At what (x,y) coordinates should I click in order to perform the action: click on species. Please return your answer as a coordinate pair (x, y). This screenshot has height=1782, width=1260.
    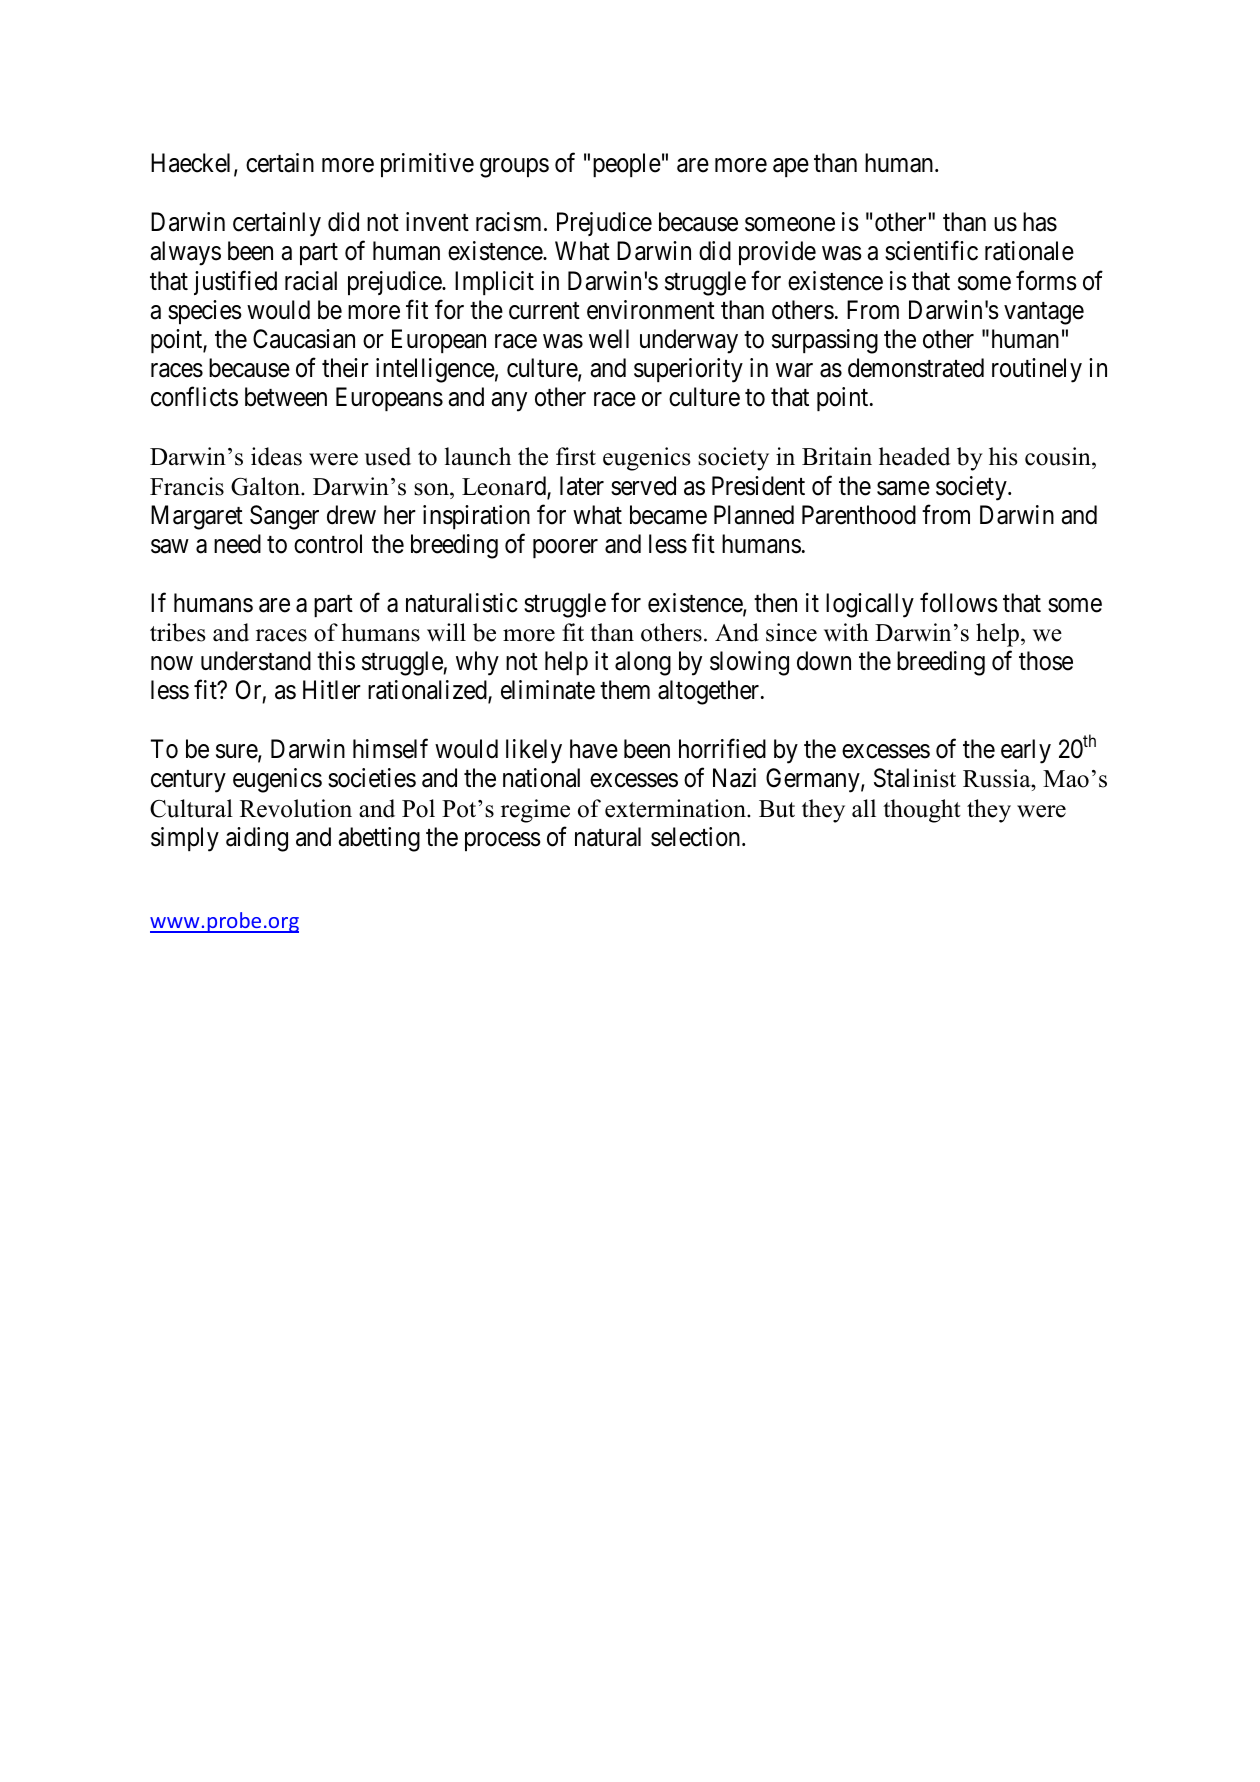
    Looking at the image, I should click on (205, 312).
